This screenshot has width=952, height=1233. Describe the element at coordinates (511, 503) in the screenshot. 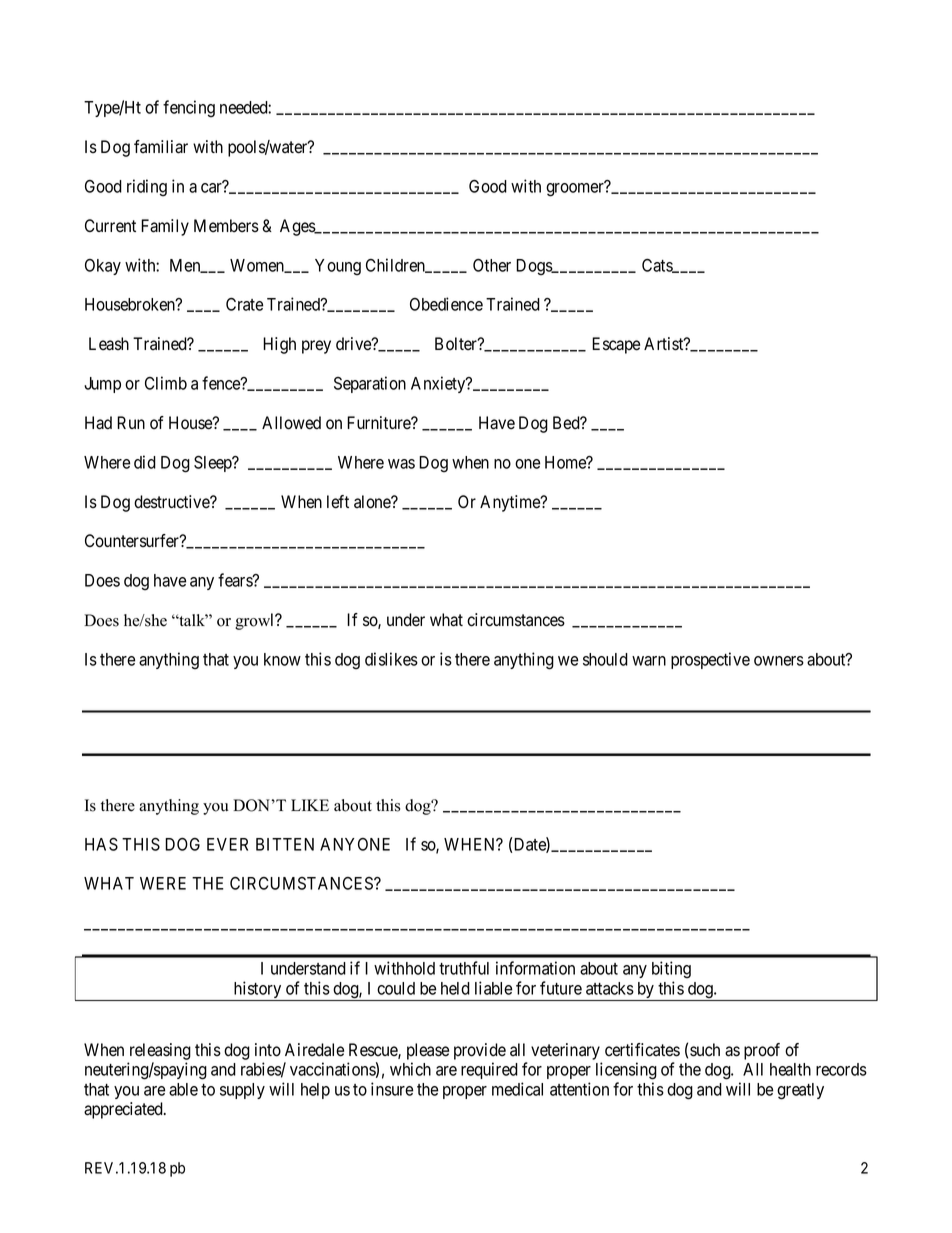

I see `Anytime` at that location.
